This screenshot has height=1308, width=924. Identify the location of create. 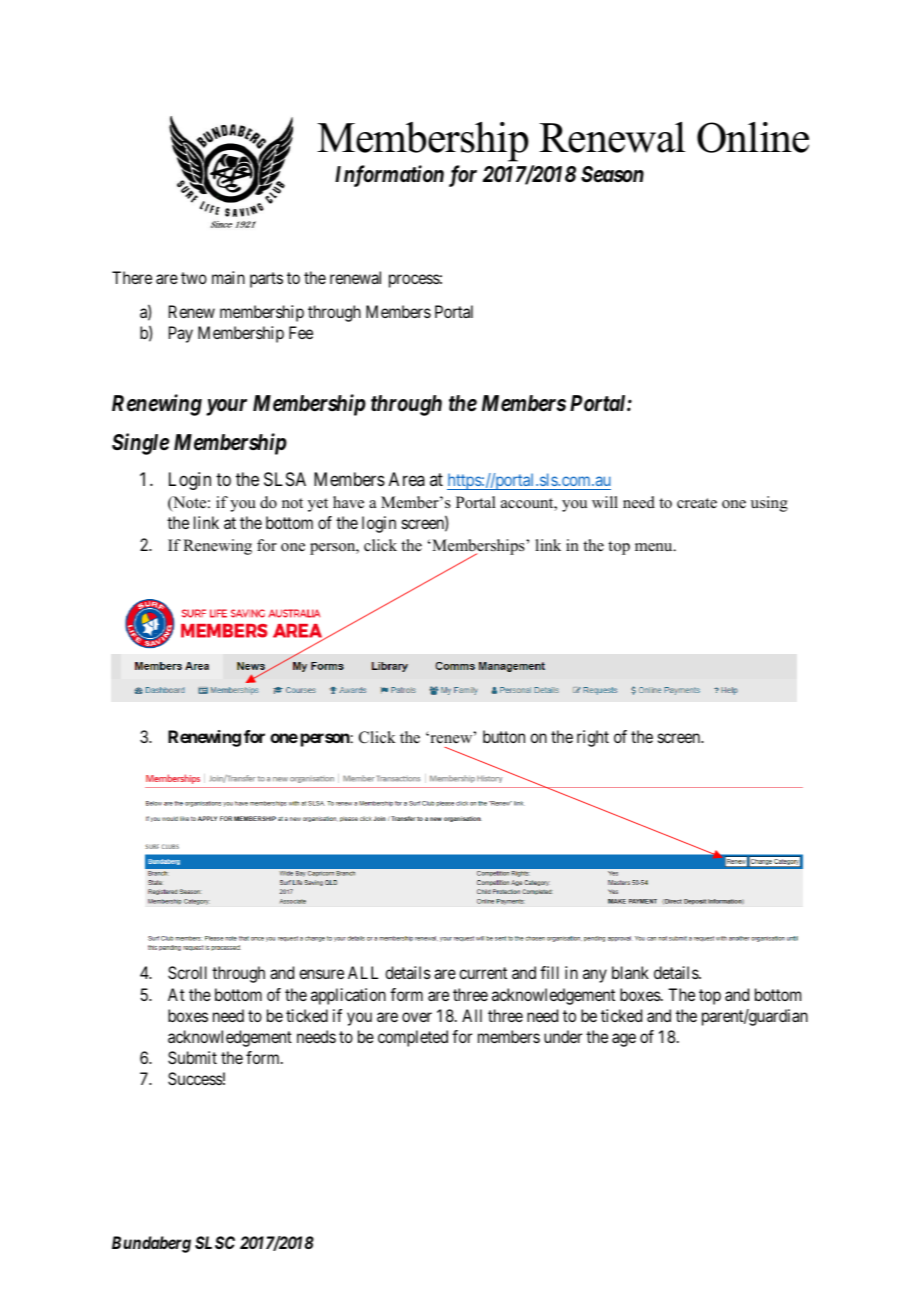
(697, 503).
